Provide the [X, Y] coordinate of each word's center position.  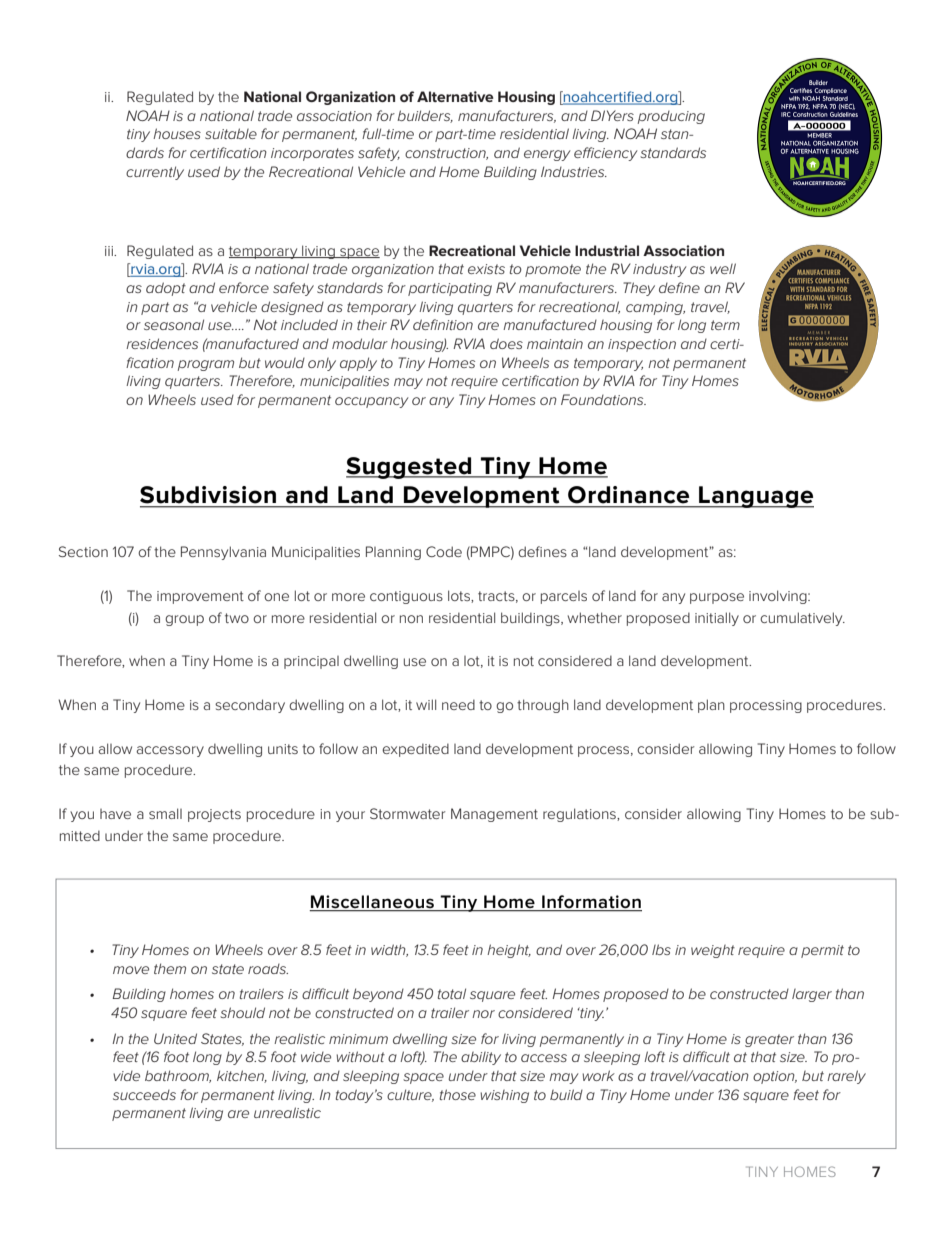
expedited [415, 750]
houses [177, 133]
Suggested [410, 468]
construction [446, 154]
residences [162, 343]
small [165, 813]
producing [671, 117]
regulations [580, 815]
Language [755, 497]
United [175, 1038]
